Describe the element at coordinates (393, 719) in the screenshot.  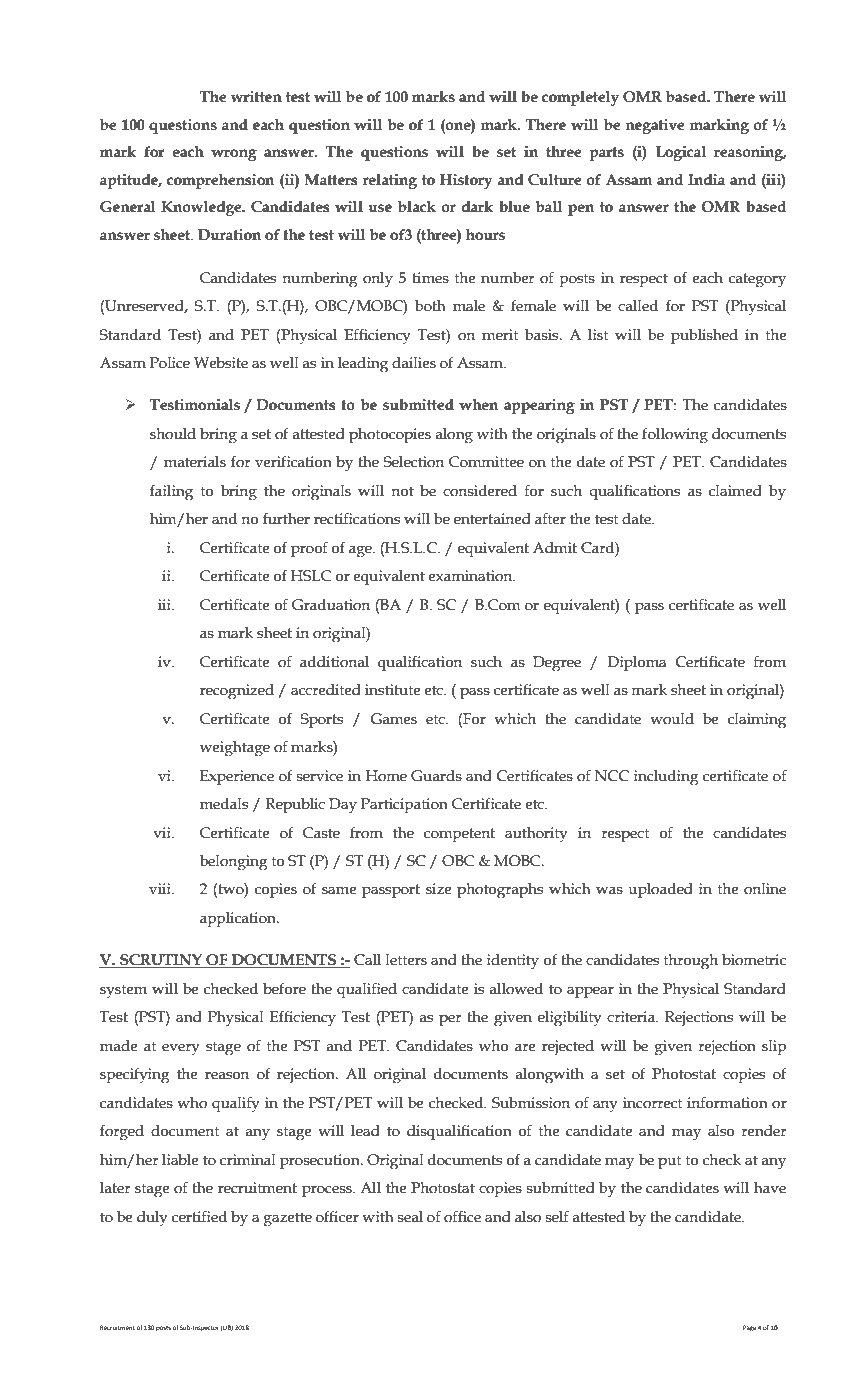
I see `Games` at that location.
